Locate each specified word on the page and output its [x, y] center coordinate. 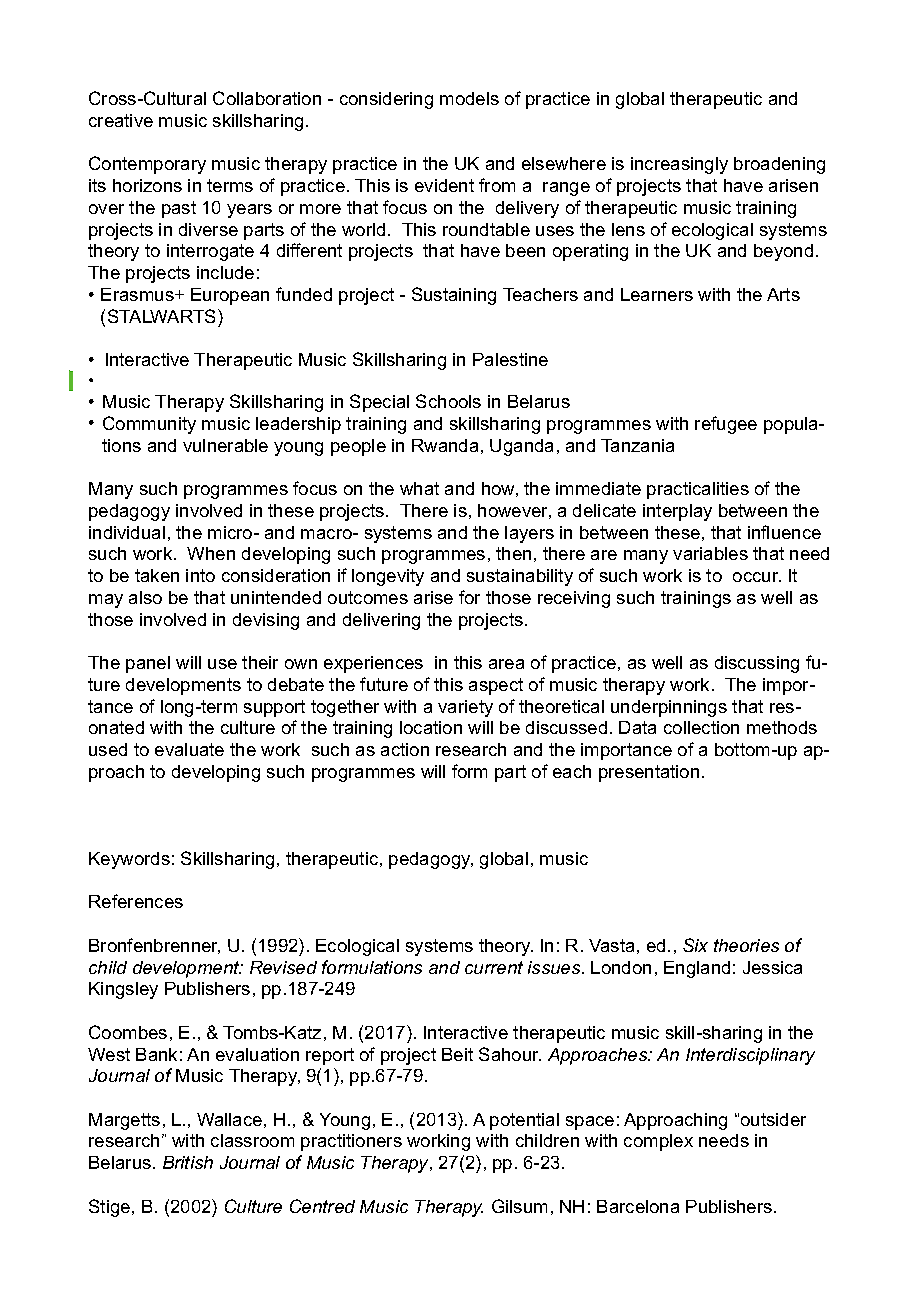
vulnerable [225, 445]
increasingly [679, 165]
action [405, 749]
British [188, 1162]
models [469, 98]
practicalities [698, 490]
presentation [649, 773]
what [419, 488]
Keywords [129, 860]
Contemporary [147, 165]
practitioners [351, 1142]
